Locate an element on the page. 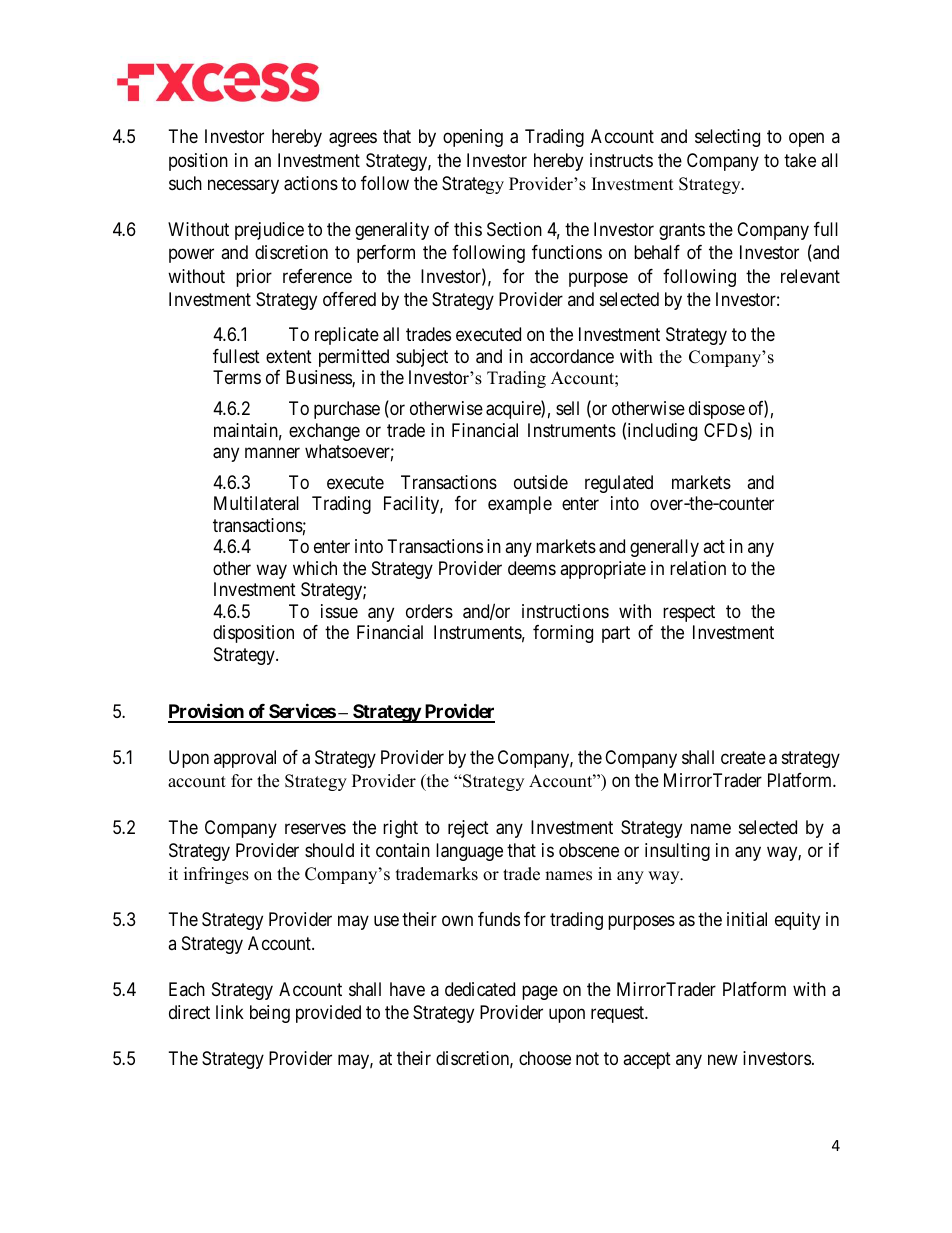 This document has height=1233, width=952. sell is located at coordinates (567, 408).
